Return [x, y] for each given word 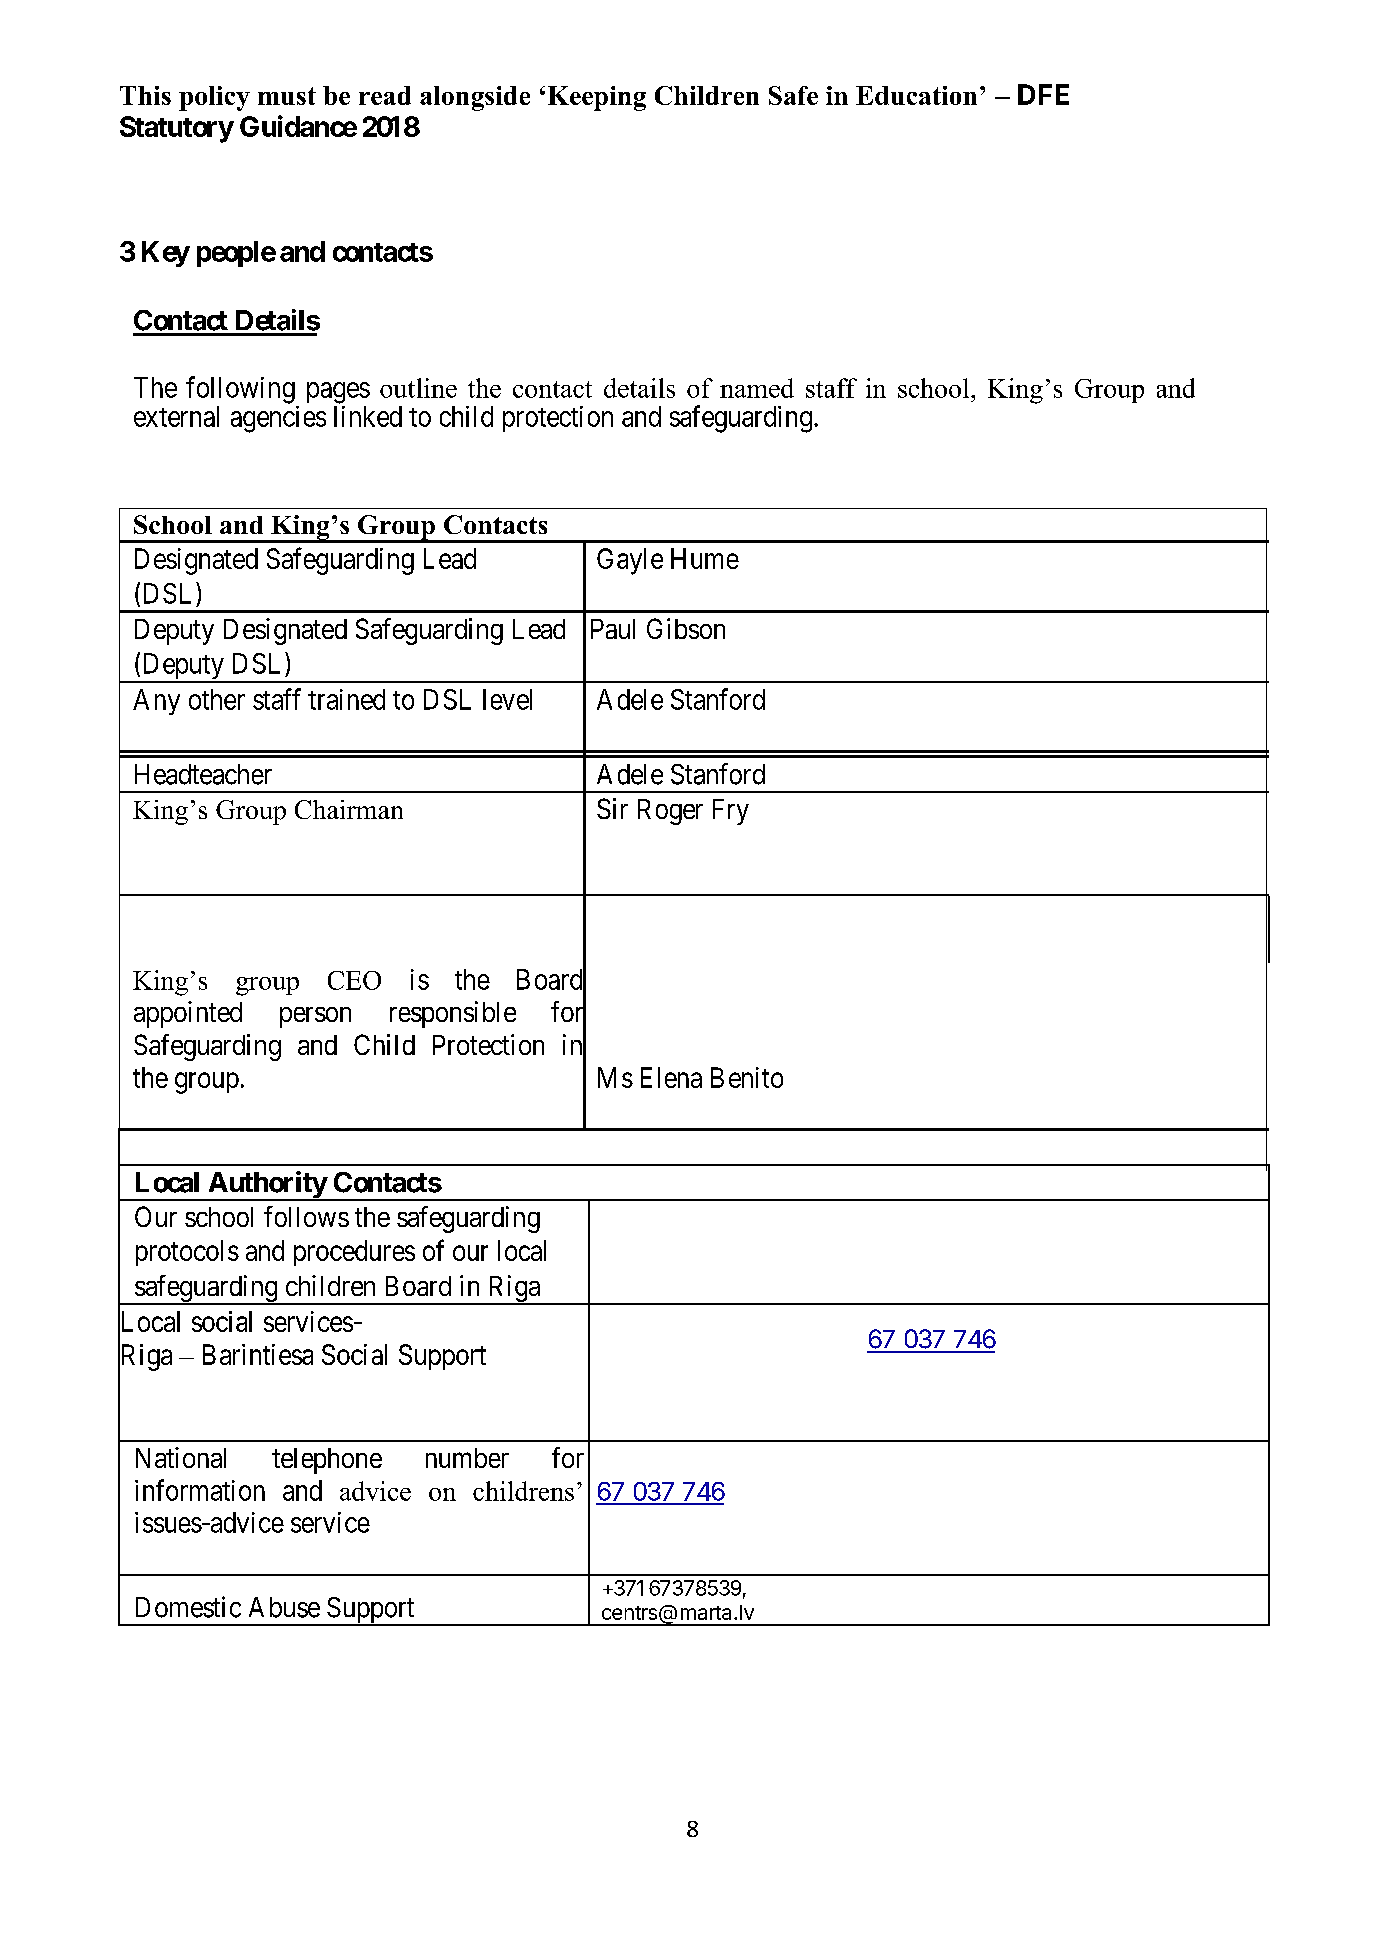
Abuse [284, 1607]
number [467, 1458]
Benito [747, 1077]
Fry [731, 812]
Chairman [349, 809]
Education [916, 95]
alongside [475, 98]
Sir [612, 808]
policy [214, 98]
